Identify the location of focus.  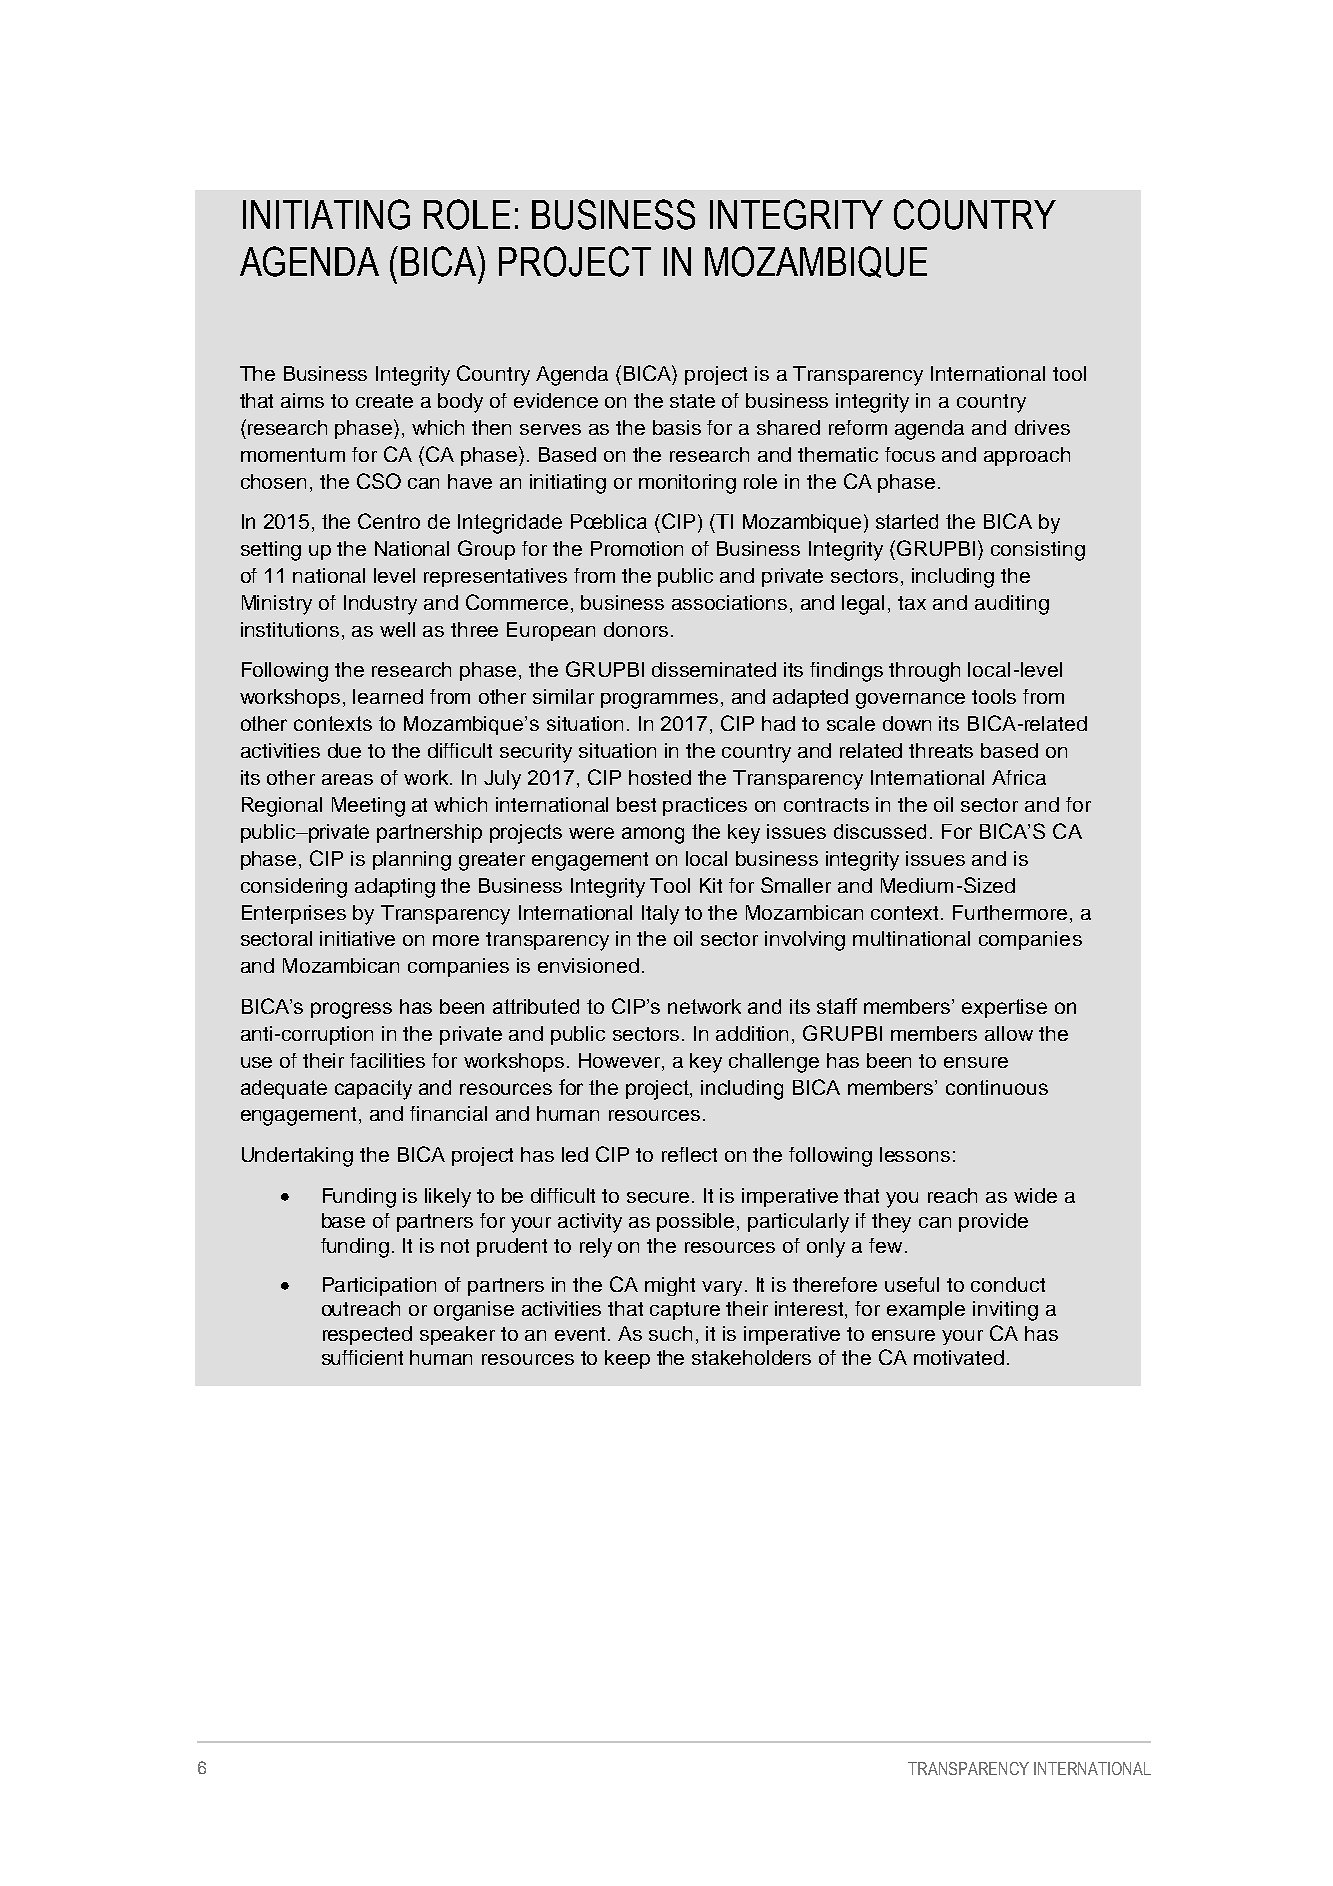
(910, 454).
